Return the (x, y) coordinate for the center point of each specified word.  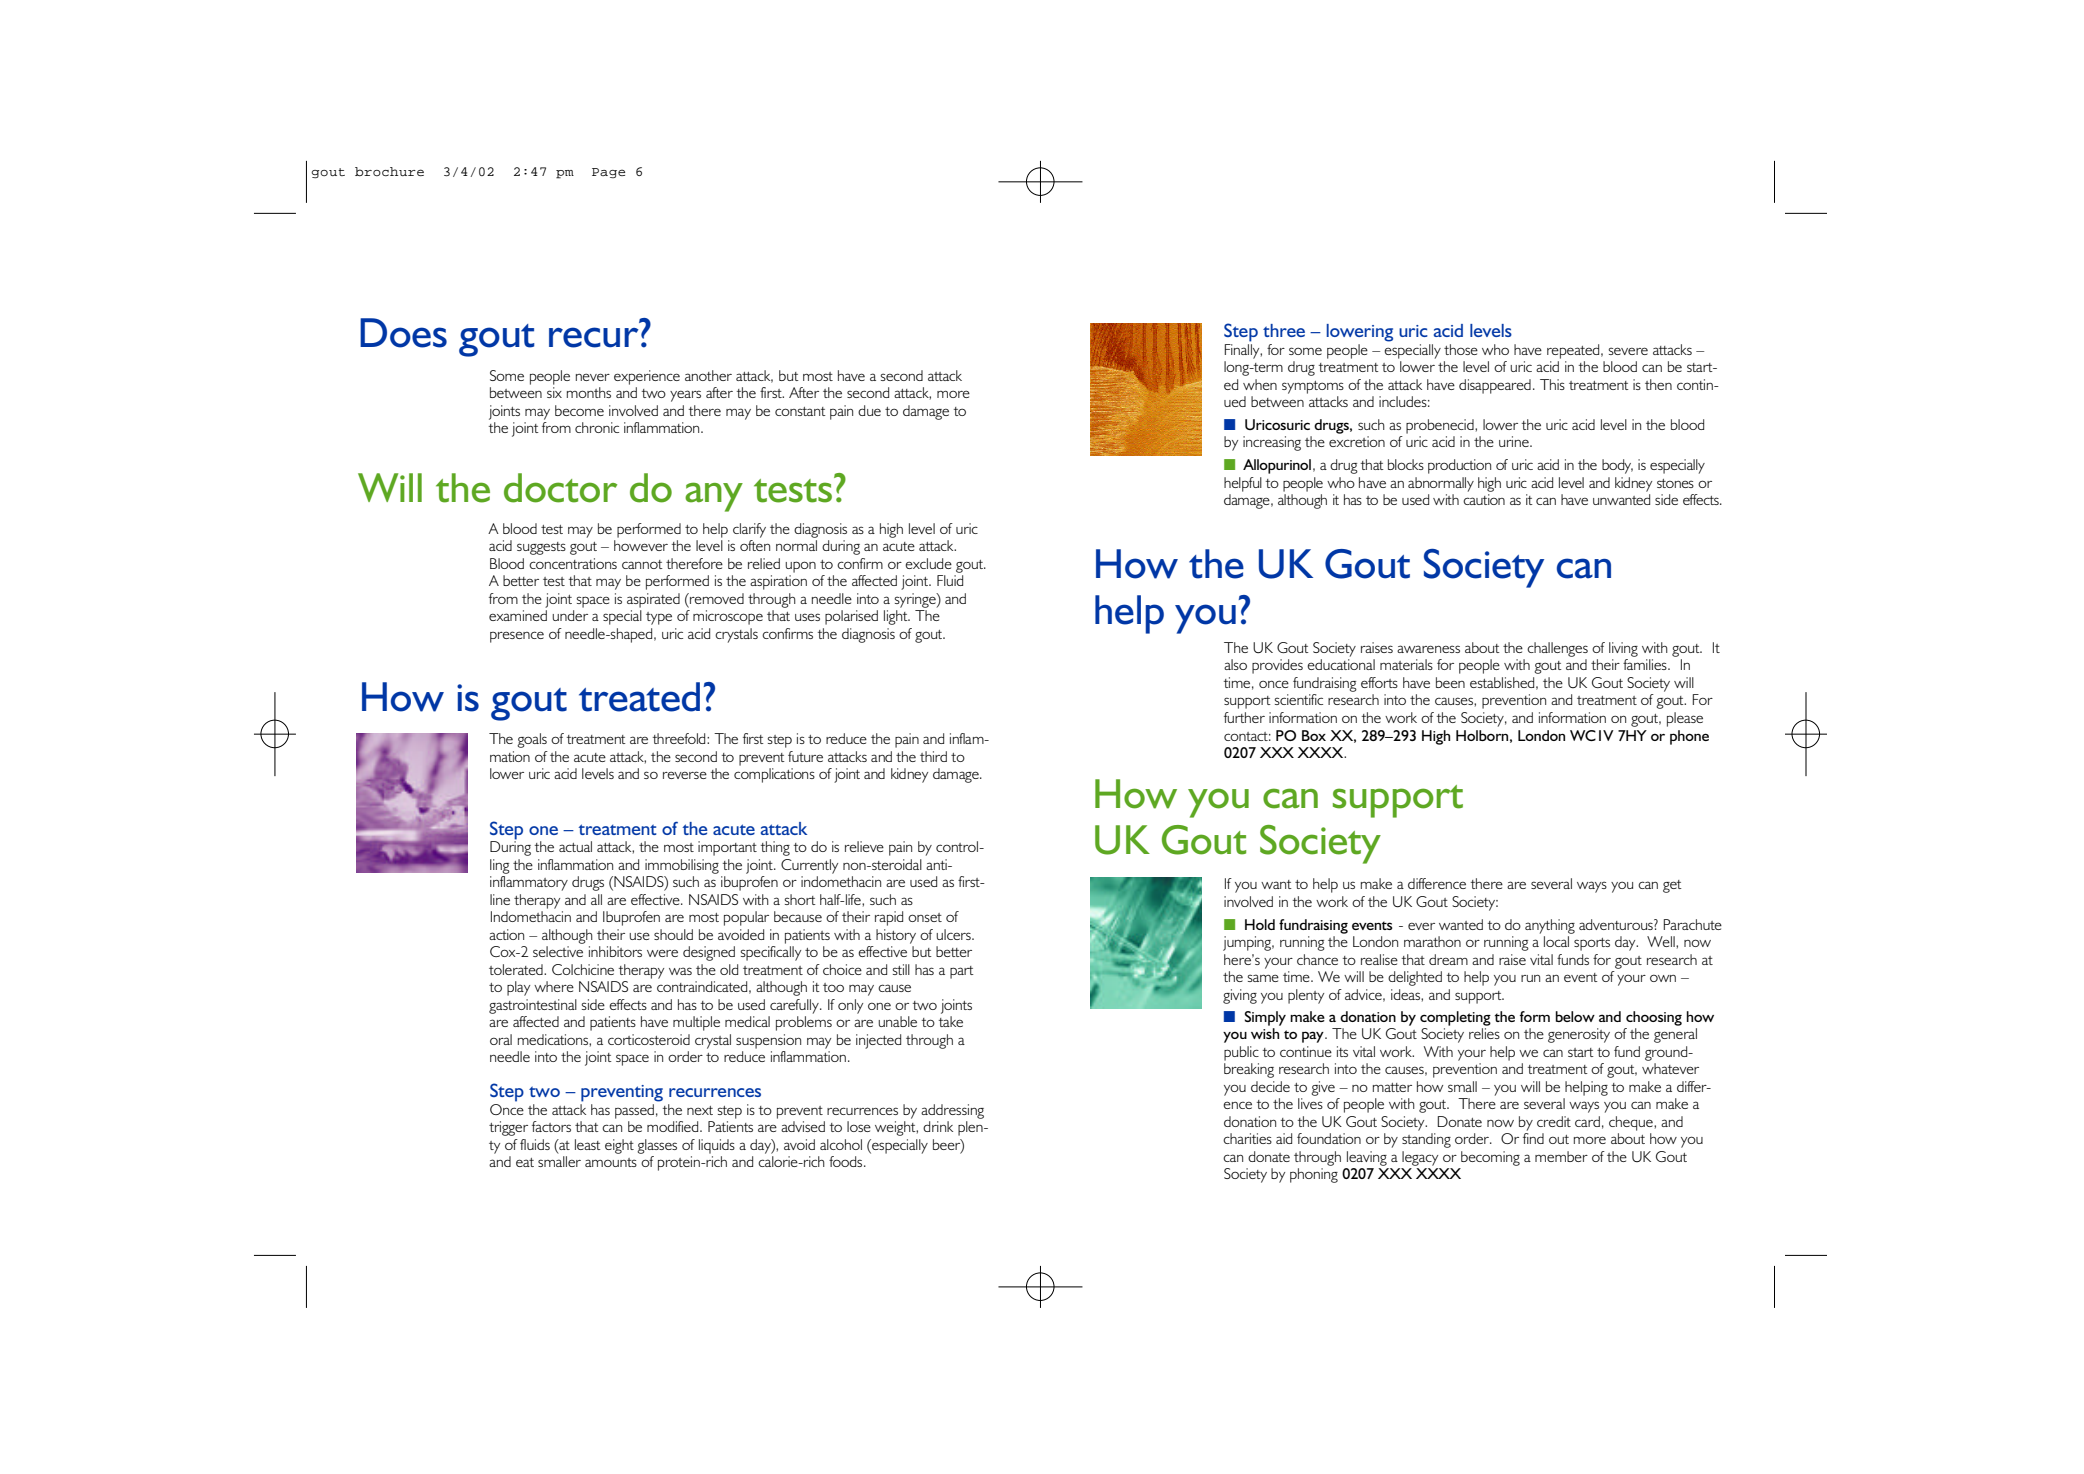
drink (938, 1126)
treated (639, 697)
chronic (597, 427)
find (1533, 1138)
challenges (1557, 649)
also (1235, 664)
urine (1515, 441)
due (869, 410)
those (1461, 349)
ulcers (954, 934)
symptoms (1313, 387)
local (1556, 941)
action (506, 934)
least (588, 1144)
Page (608, 173)
